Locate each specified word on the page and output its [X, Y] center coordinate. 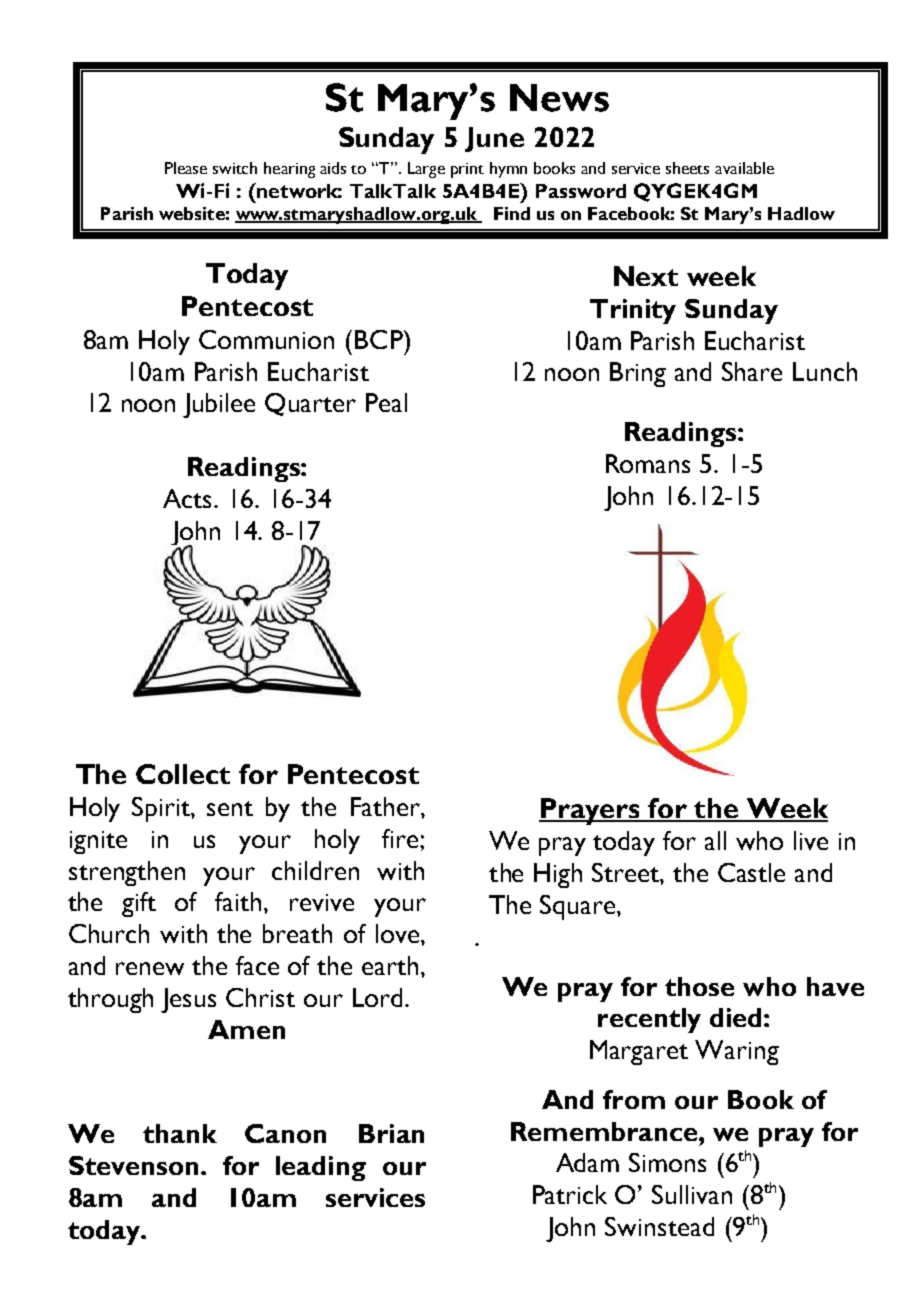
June [494, 139]
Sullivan [692, 1194]
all [715, 840]
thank [180, 1133]
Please [186, 168]
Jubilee [219, 405]
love [397, 933]
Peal [386, 402]
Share [752, 371]
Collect [183, 774]
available [744, 168]
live [811, 840]
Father [386, 806]
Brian [391, 1133]
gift [139, 904]
